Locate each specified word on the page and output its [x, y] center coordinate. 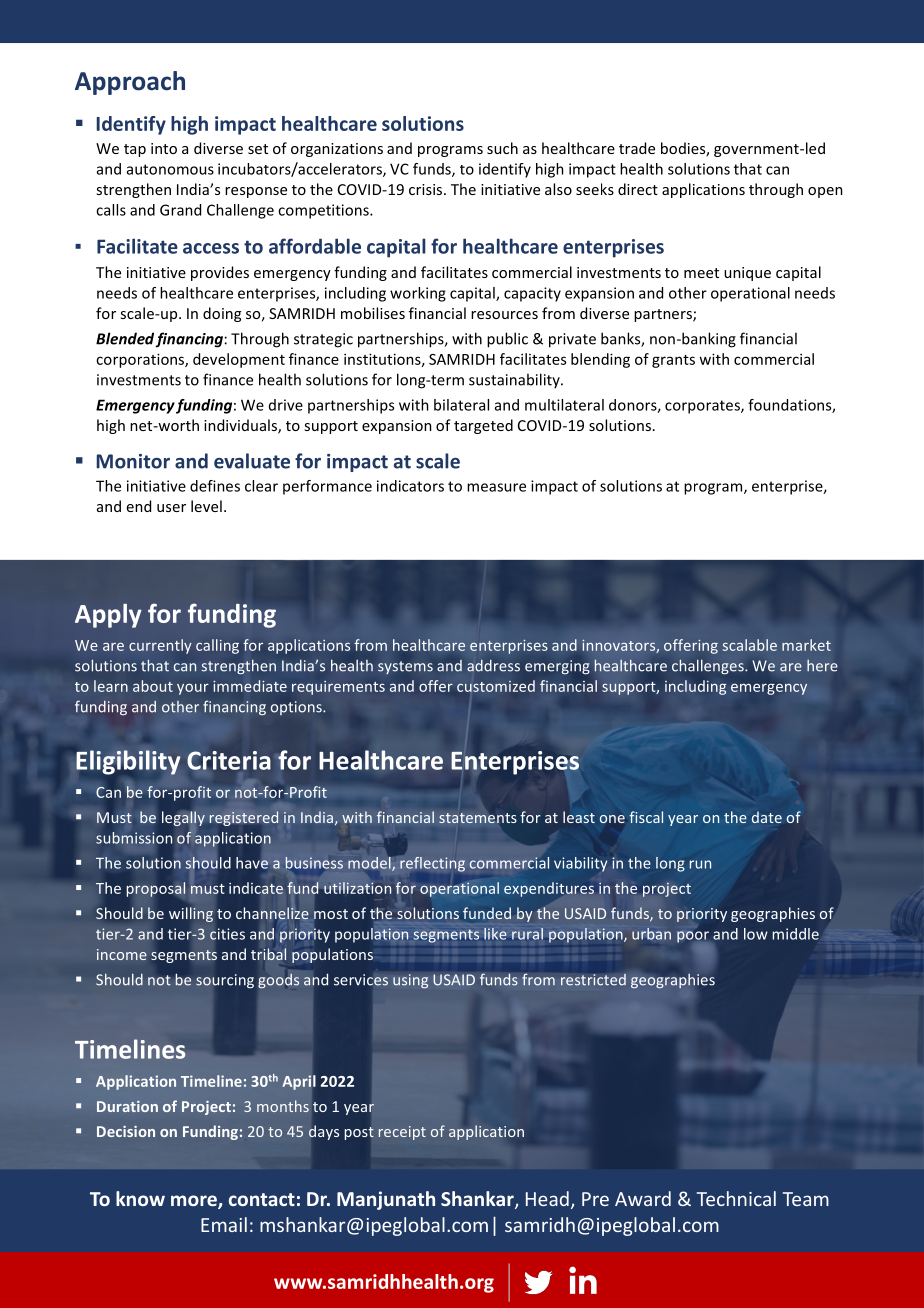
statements [477, 818]
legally [183, 819]
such [502, 148]
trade [637, 148]
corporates [703, 407]
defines [215, 486]
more [195, 1202]
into [164, 148]
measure [496, 487]
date [767, 817]
